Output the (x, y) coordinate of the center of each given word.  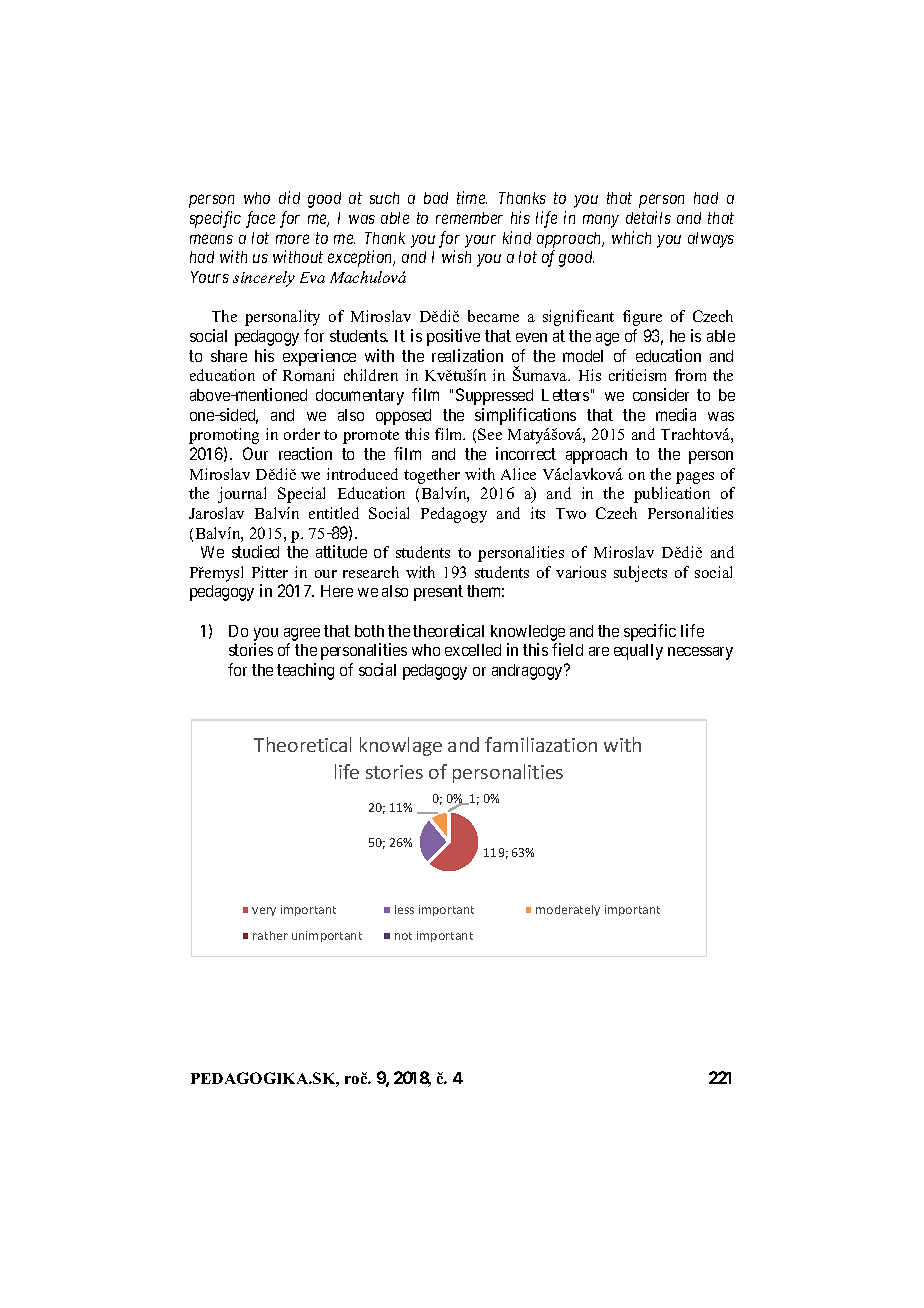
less (404, 909)
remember (469, 218)
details (648, 217)
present (438, 593)
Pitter (270, 572)
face (260, 219)
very (264, 911)
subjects (640, 574)
